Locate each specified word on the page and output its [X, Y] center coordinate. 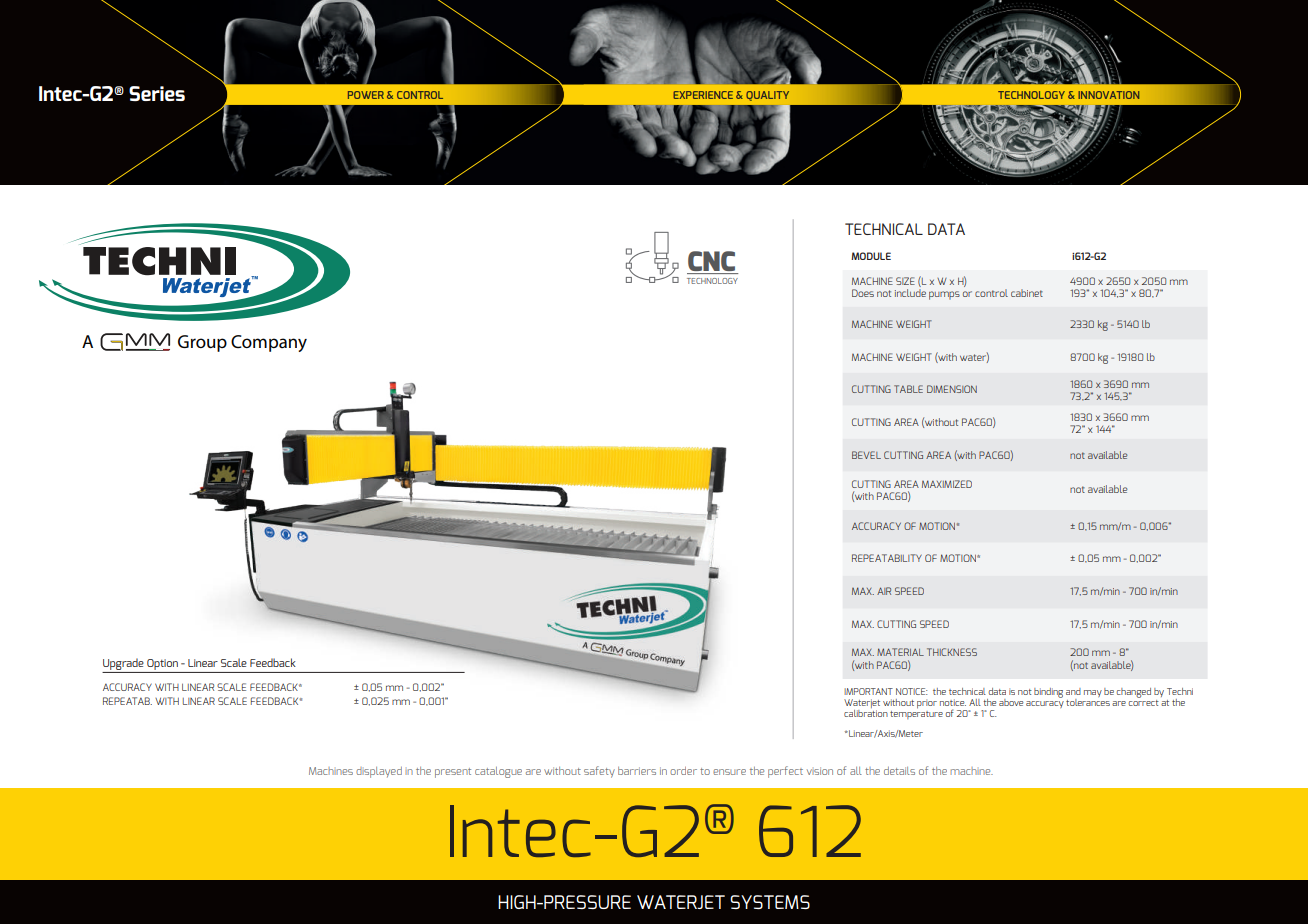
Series [157, 93]
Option [162, 664]
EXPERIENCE [703, 95]
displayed [379, 772]
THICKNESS [952, 652]
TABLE [908, 389]
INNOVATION [1109, 95]
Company [269, 343]
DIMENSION [952, 389]
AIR [884, 591]
